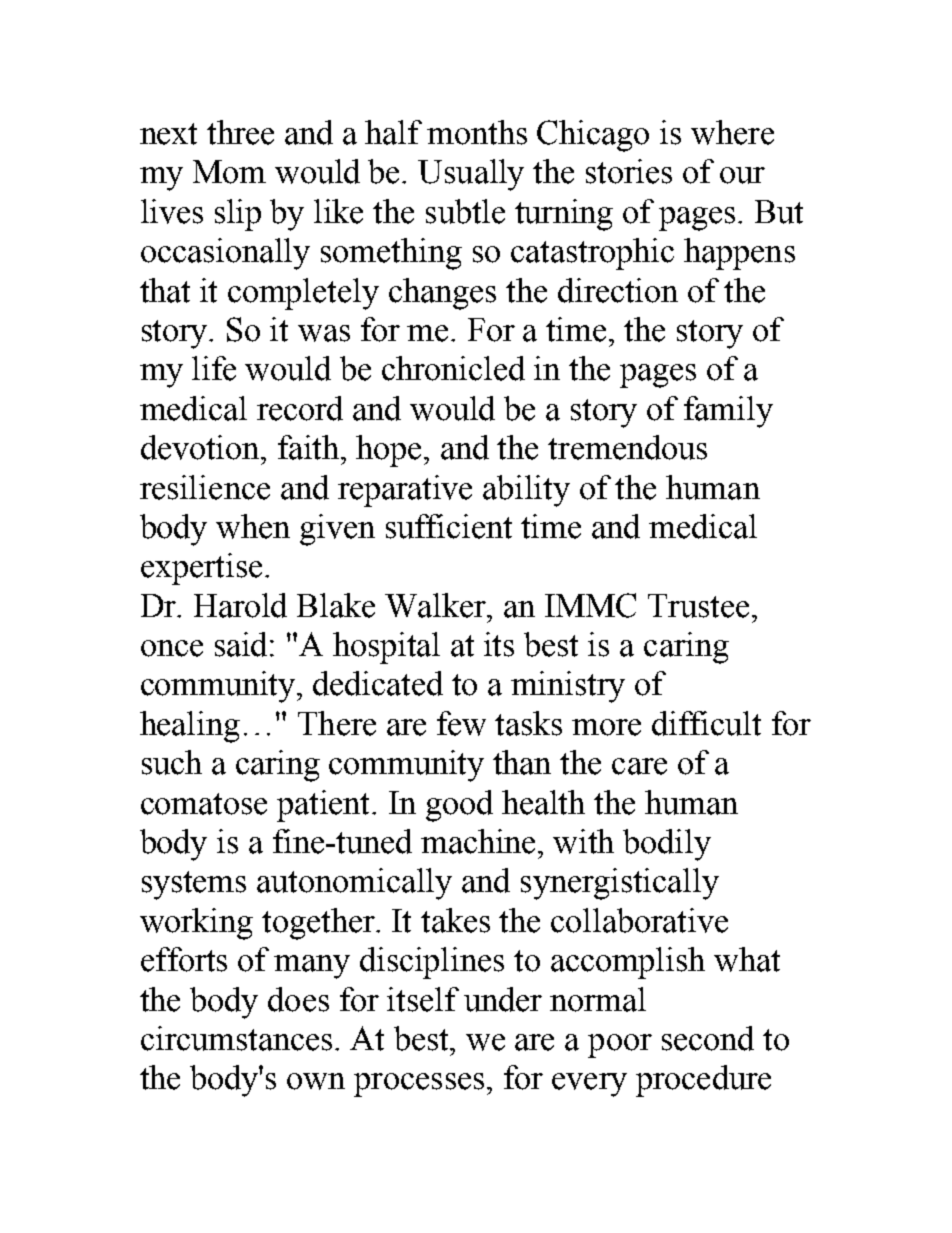  Describe the element at coordinates (214, 368) in the image. I see `life` at that location.
